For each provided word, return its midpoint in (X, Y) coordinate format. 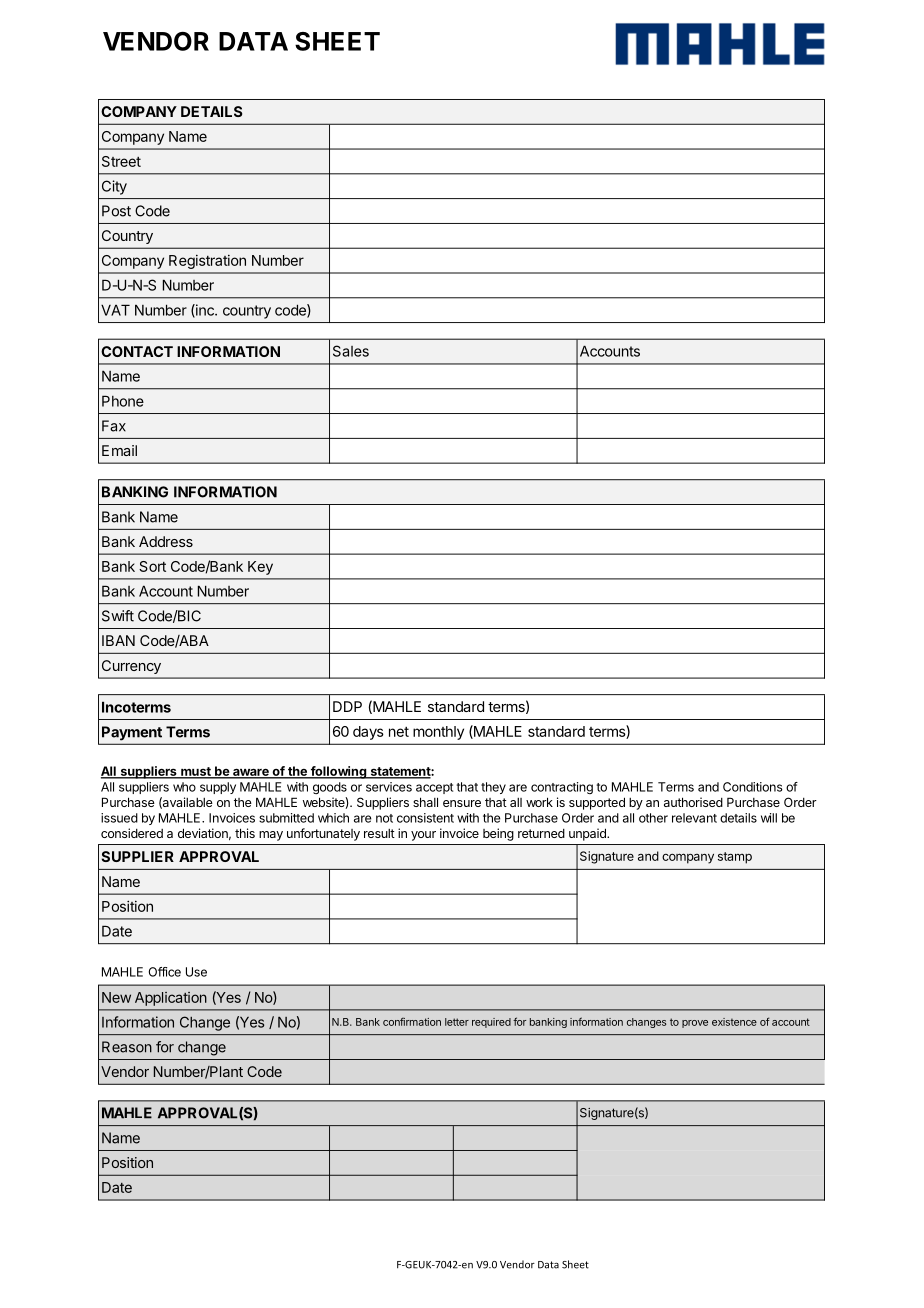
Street (121, 161)
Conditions (753, 787)
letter (457, 1022)
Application (171, 999)
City (114, 187)
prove (695, 1024)
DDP (347, 706)
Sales (351, 351)
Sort (152, 566)
